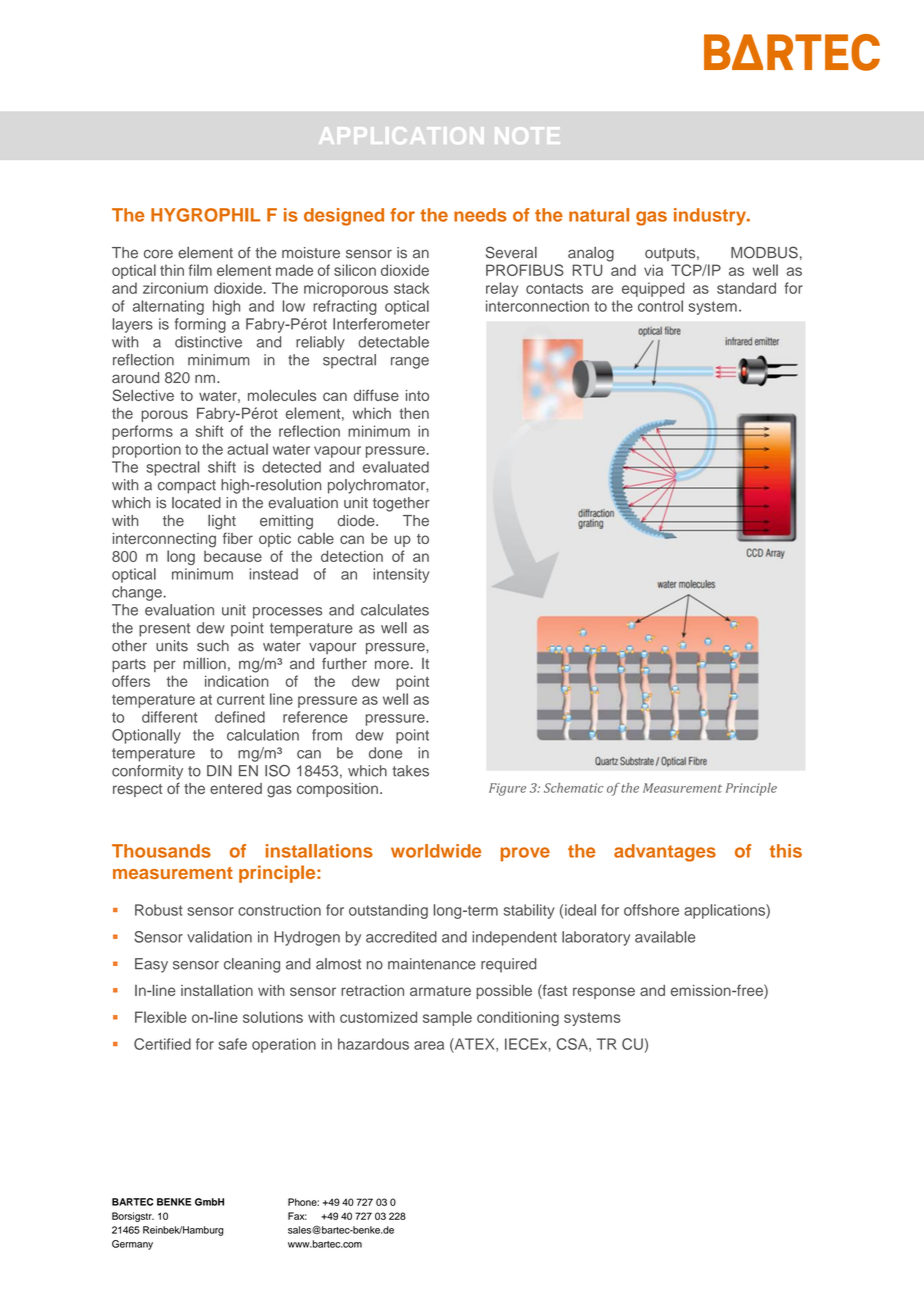 This screenshot has height=1308, width=924. Describe the element at coordinates (711, 217) in the screenshot. I see `industry` at that location.
